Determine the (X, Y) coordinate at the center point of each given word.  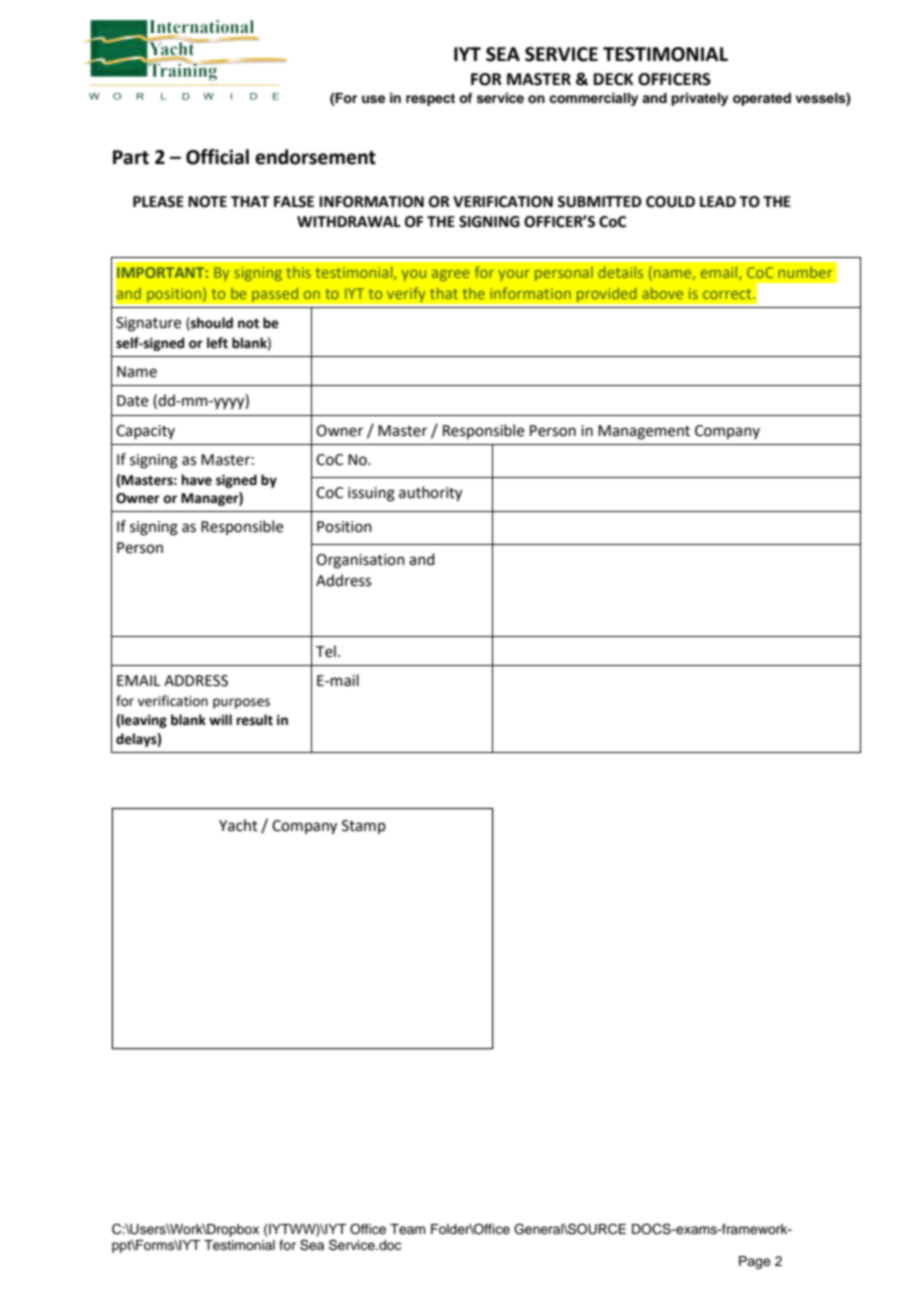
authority (430, 494)
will (220, 719)
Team (408, 1229)
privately (699, 99)
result (255, 720)
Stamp (364, 827)
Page (755, 1262)
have (197, 480)
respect (430, 100)
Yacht (238, 825)
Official (217, 157)
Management (644, 432)
